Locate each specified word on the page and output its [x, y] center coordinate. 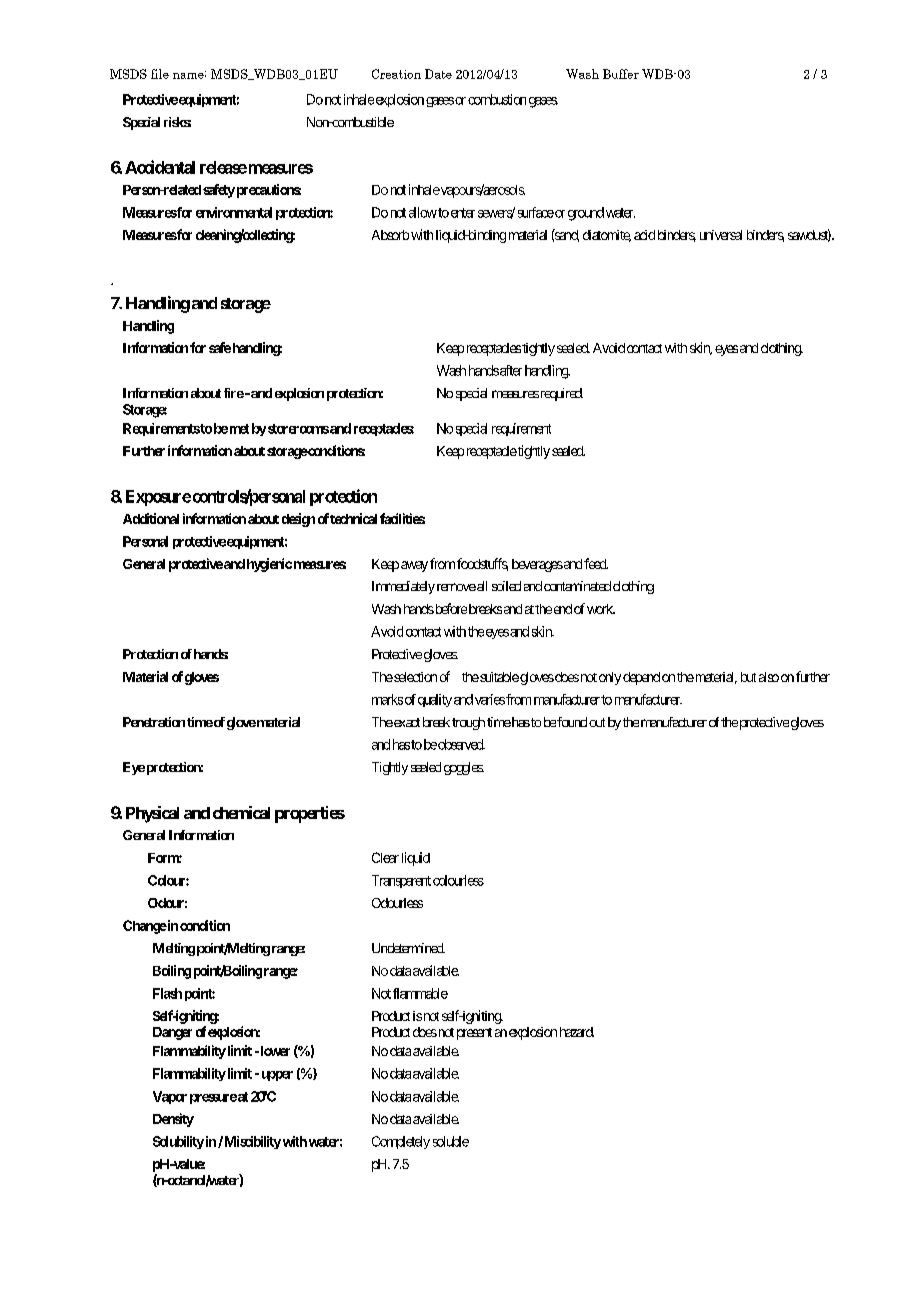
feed [596, 563]
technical [353, 518]
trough [468, 723]
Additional [151, 518]
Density [173, 1120]
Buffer [621, 74]
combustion [497, 99]
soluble [451, 1141]
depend [641, 678]
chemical [241, 812]
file [160, 74]
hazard [577, 1032]
